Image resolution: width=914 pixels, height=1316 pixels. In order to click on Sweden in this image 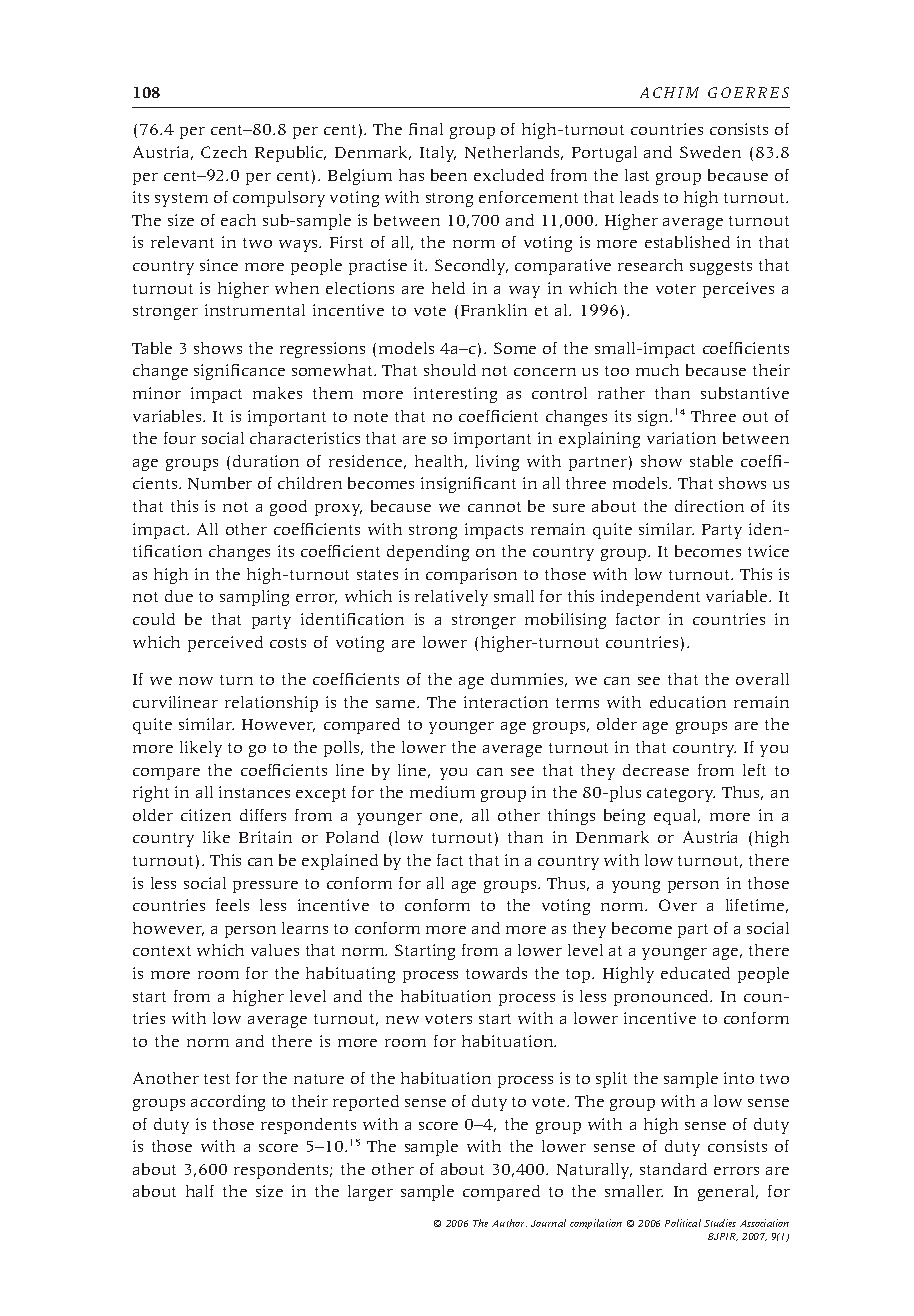, I will do `click(710, 152)`.
